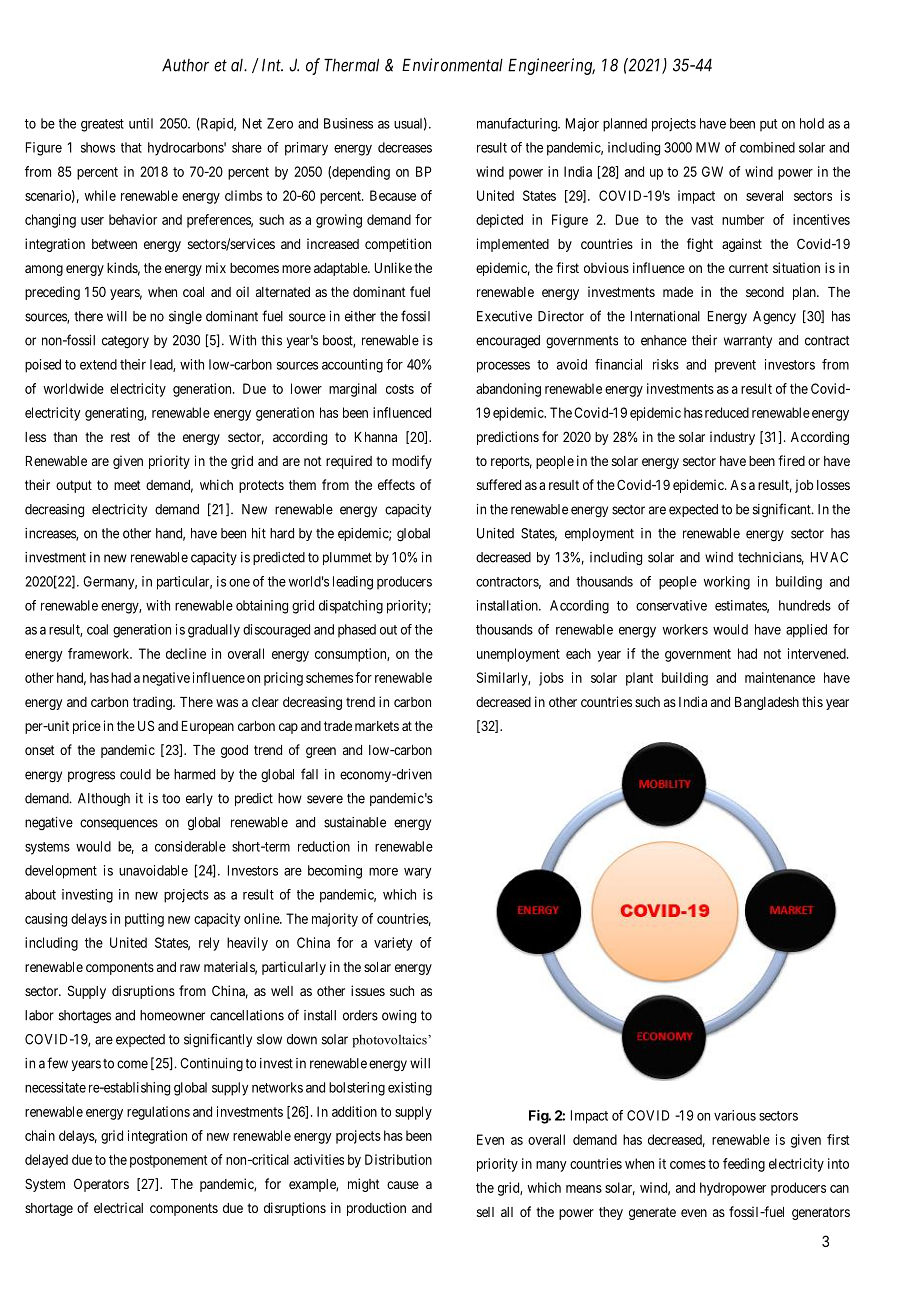  Describe the element at coordinates (101, 1185) in the screenshot. I see `Operators` at that location.
